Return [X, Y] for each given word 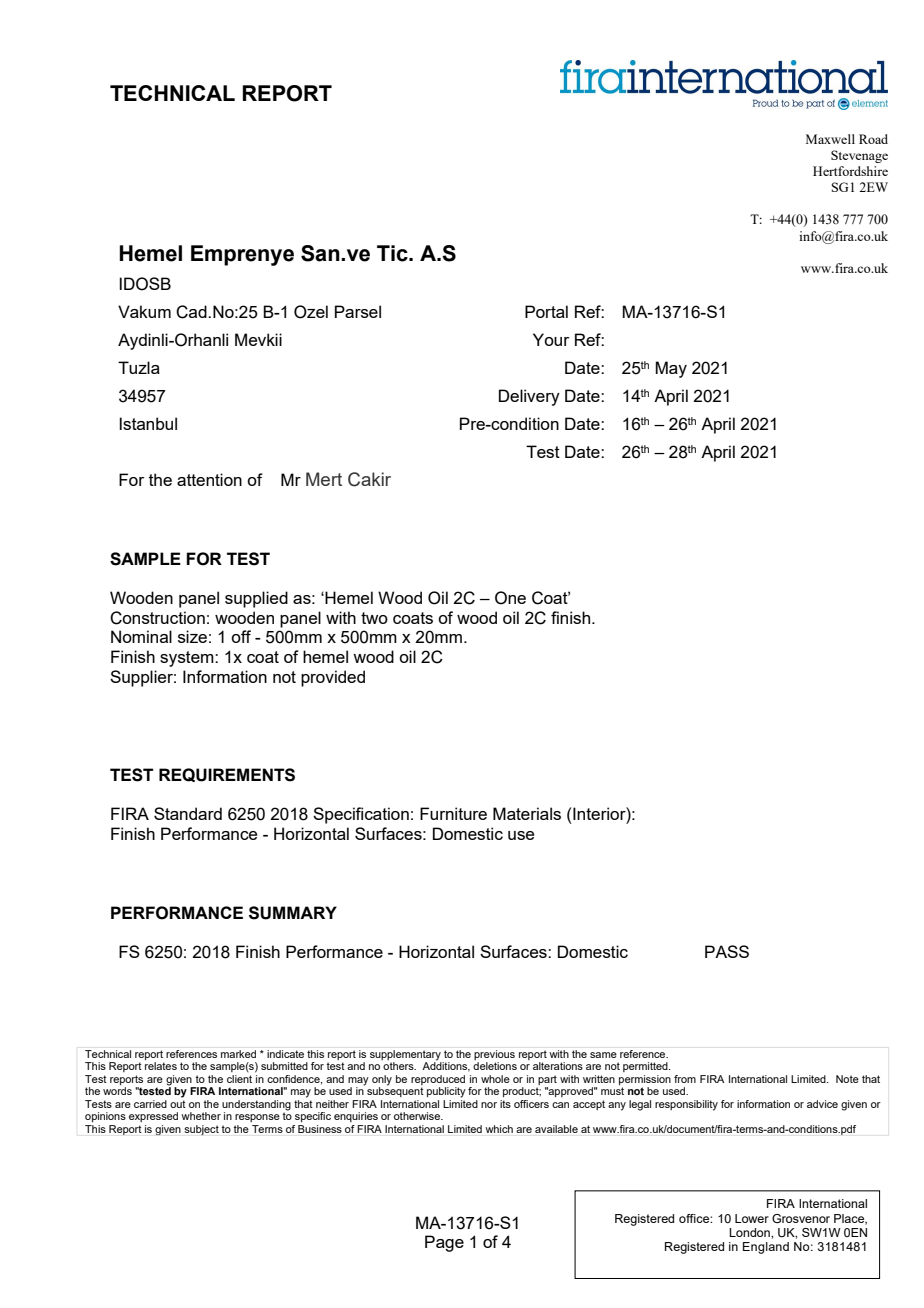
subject [201, 1130]
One [510, 598]
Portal [546, 311]
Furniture [453, 813]
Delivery [529, 397]
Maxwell [830, 139]
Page [444, 1243]
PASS [727, 951]
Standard [188, 813]
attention [209, 479]
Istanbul [148, 423]
